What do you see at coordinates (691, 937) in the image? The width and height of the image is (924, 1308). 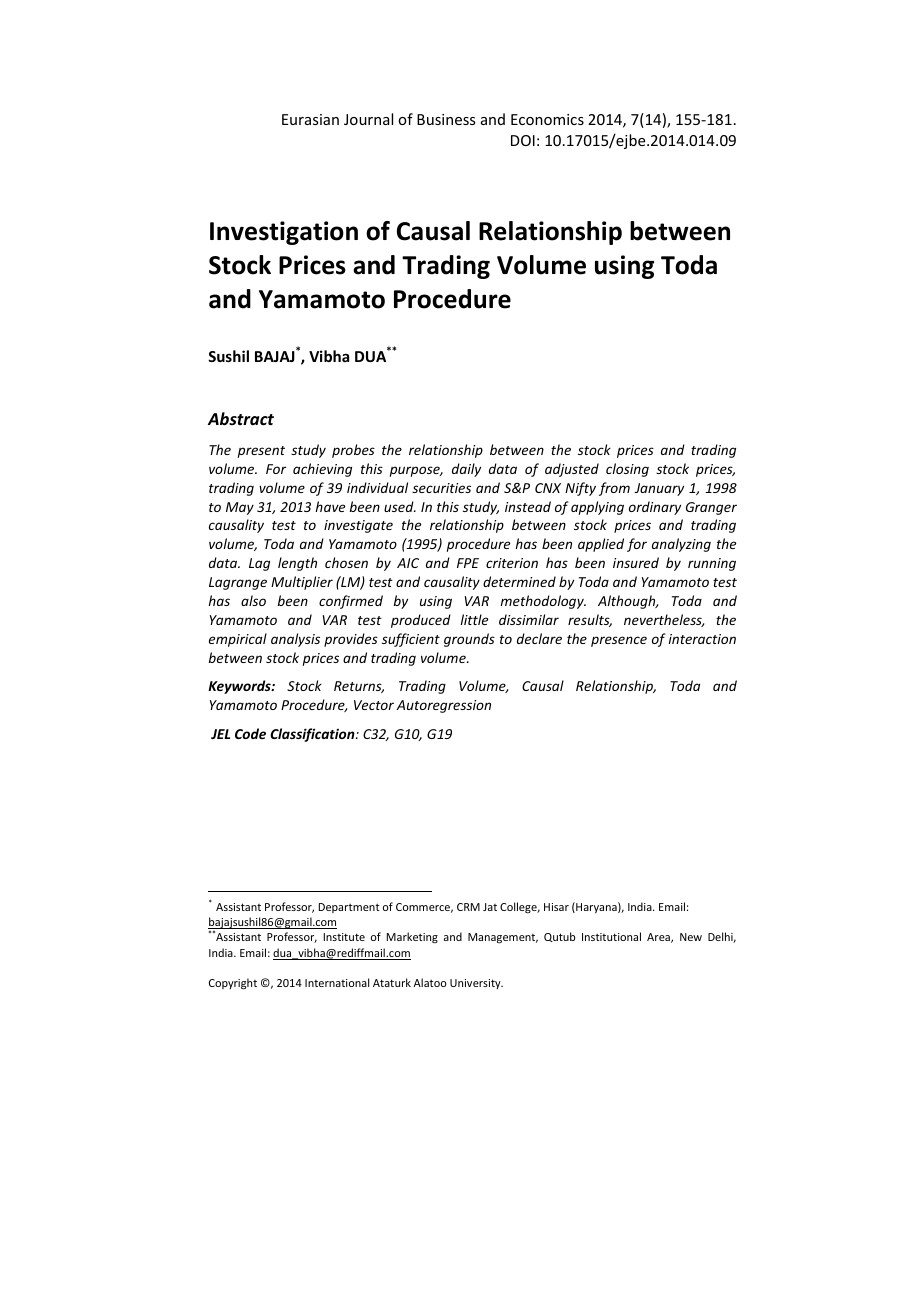 I see `New` at bounding box center [691, 937].
